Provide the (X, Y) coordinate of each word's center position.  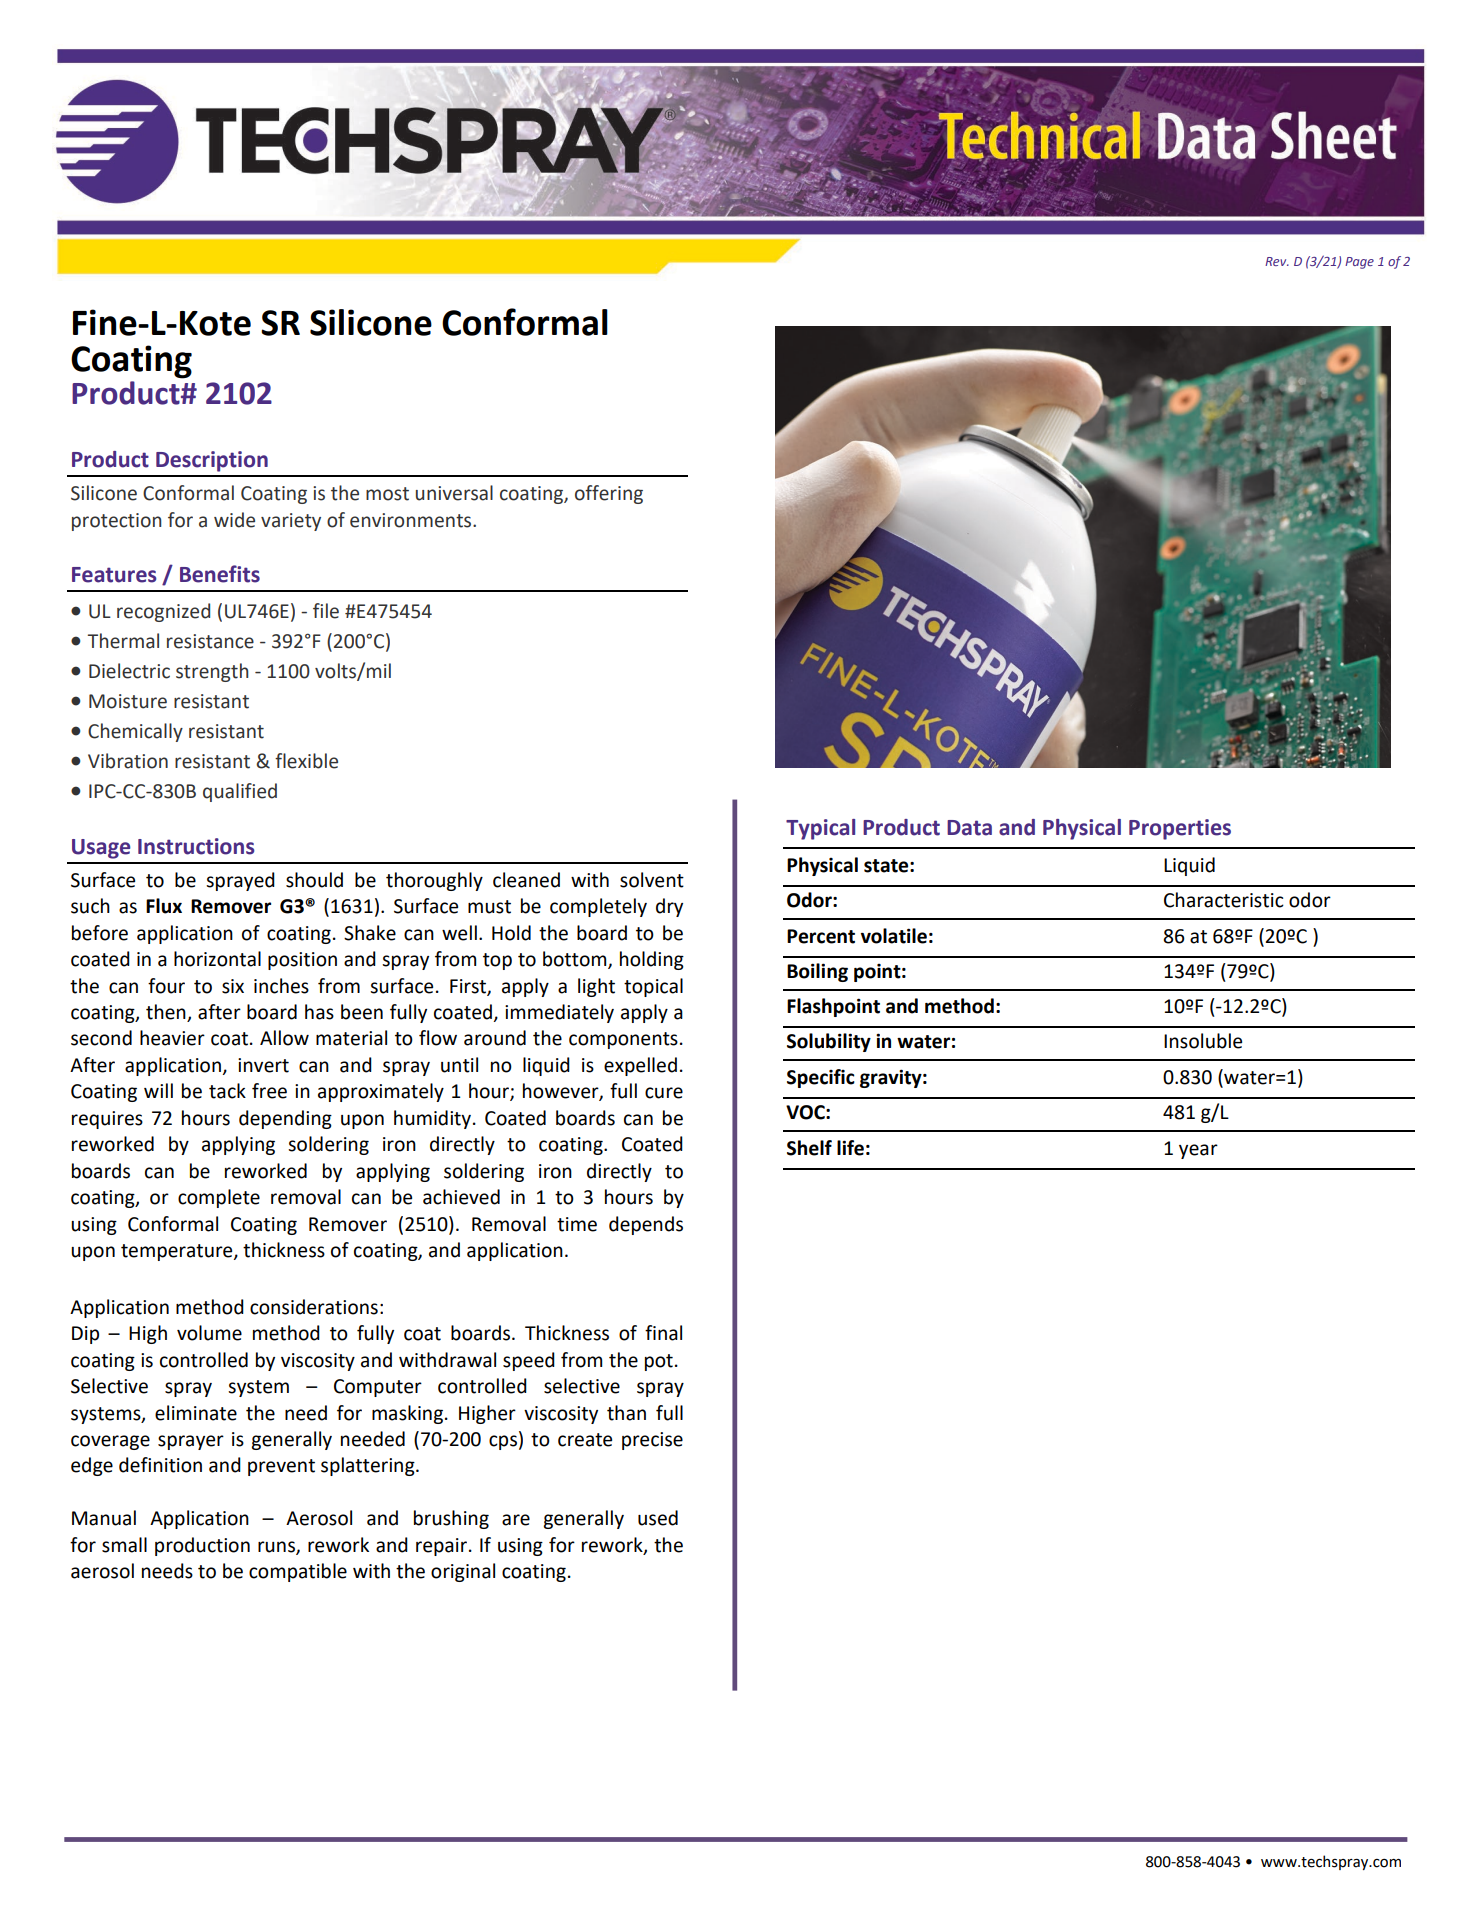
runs (277, 1547)
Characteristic (1224, 900)
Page (1359, 263)
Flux (164, 906)
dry (669, 907)
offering (609, 494)
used (658, 1518)
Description (212, 461)
